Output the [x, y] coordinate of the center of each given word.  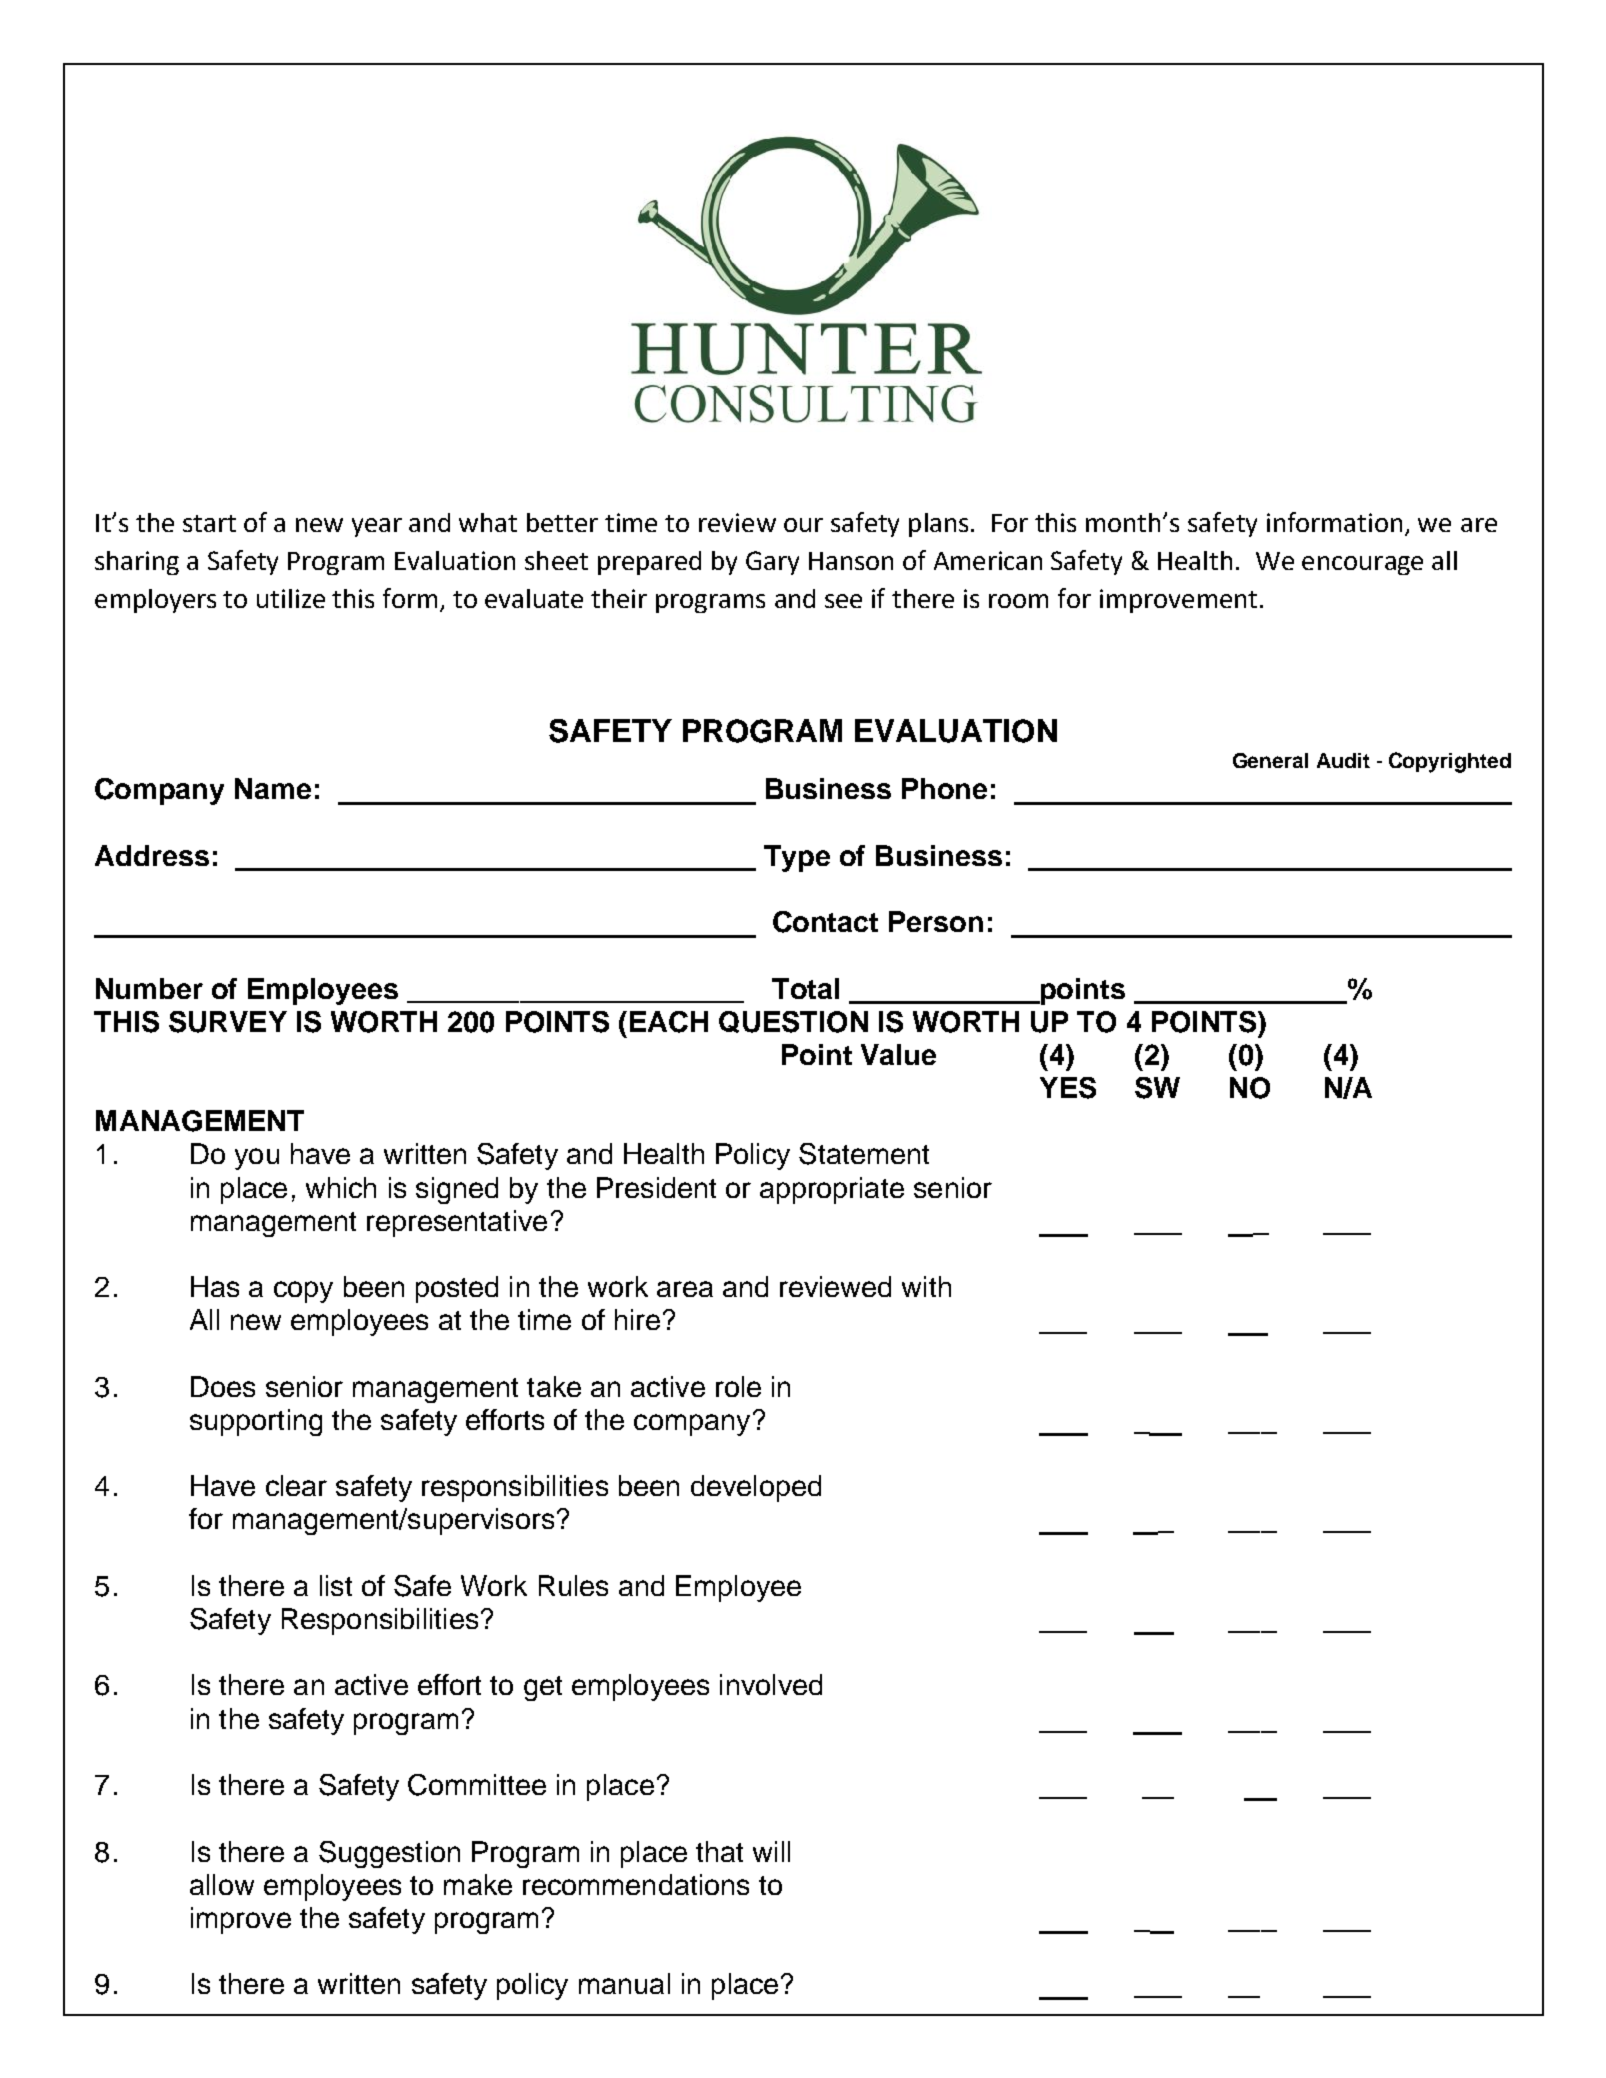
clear [296, 1485]
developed [756, 1488]
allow [222, 1884]
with [926, 1286]
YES [1068, 1088]
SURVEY [228, 1022]
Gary [772, 563]
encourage [1362, 565]
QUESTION [793, 1022]
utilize [291, 598]
